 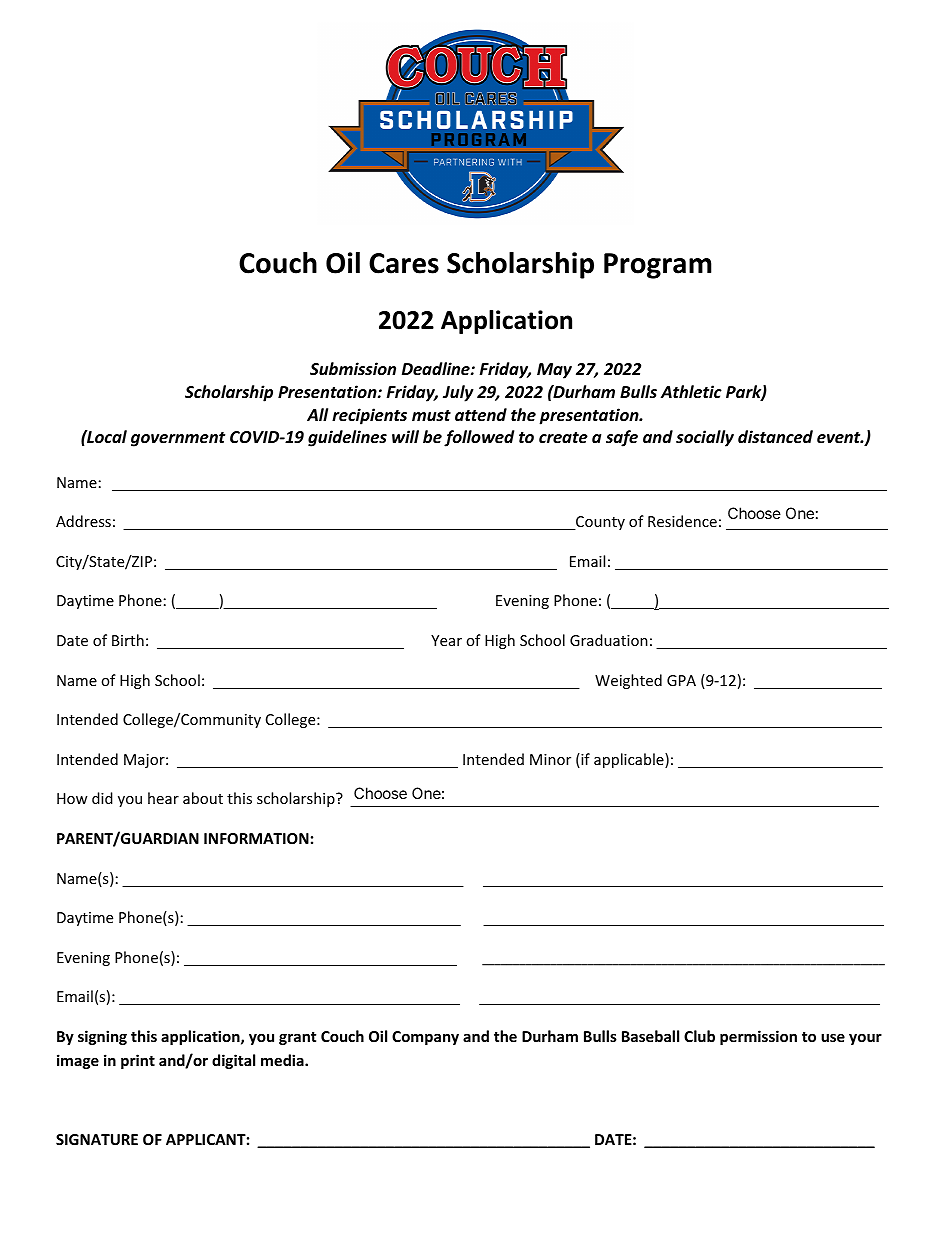 I want to click on distanced, so click(x=775, y=437).
